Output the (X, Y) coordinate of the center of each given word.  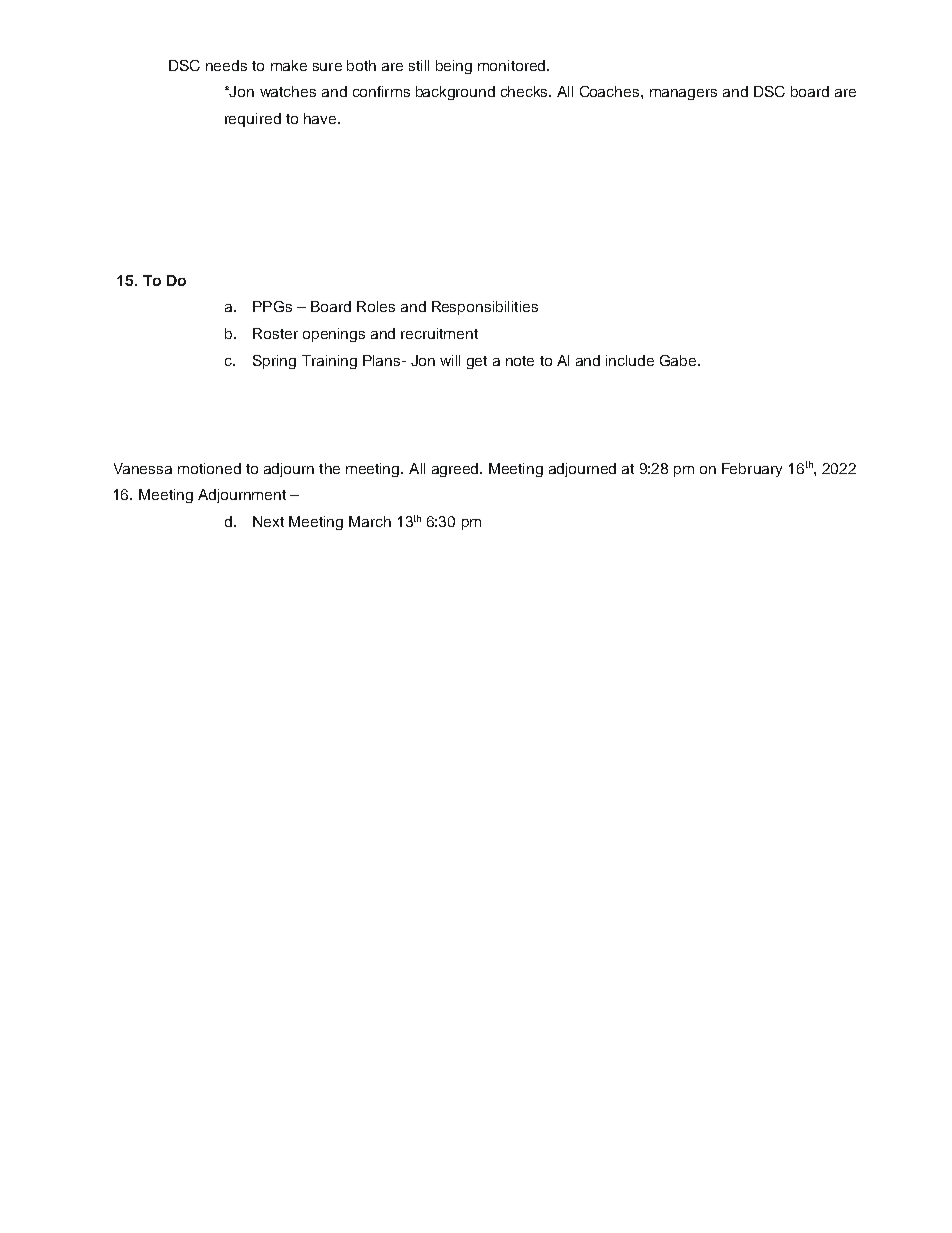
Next (268, 521)
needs (226, 65)
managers (683, 94)
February (752, 470)
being (454, 67)
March (370, 521)
